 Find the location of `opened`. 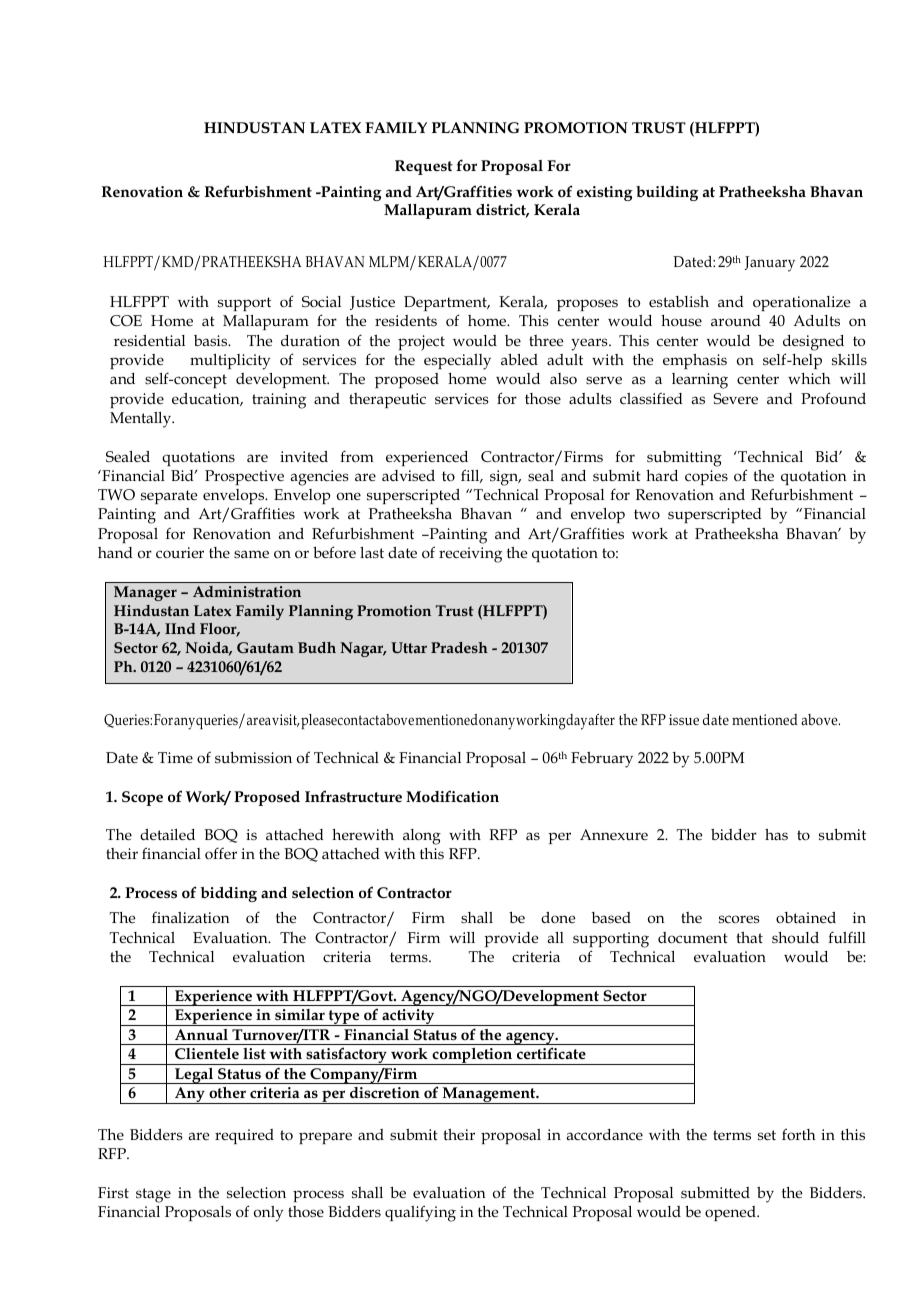

opened is located at coordinates (731, 1213).
